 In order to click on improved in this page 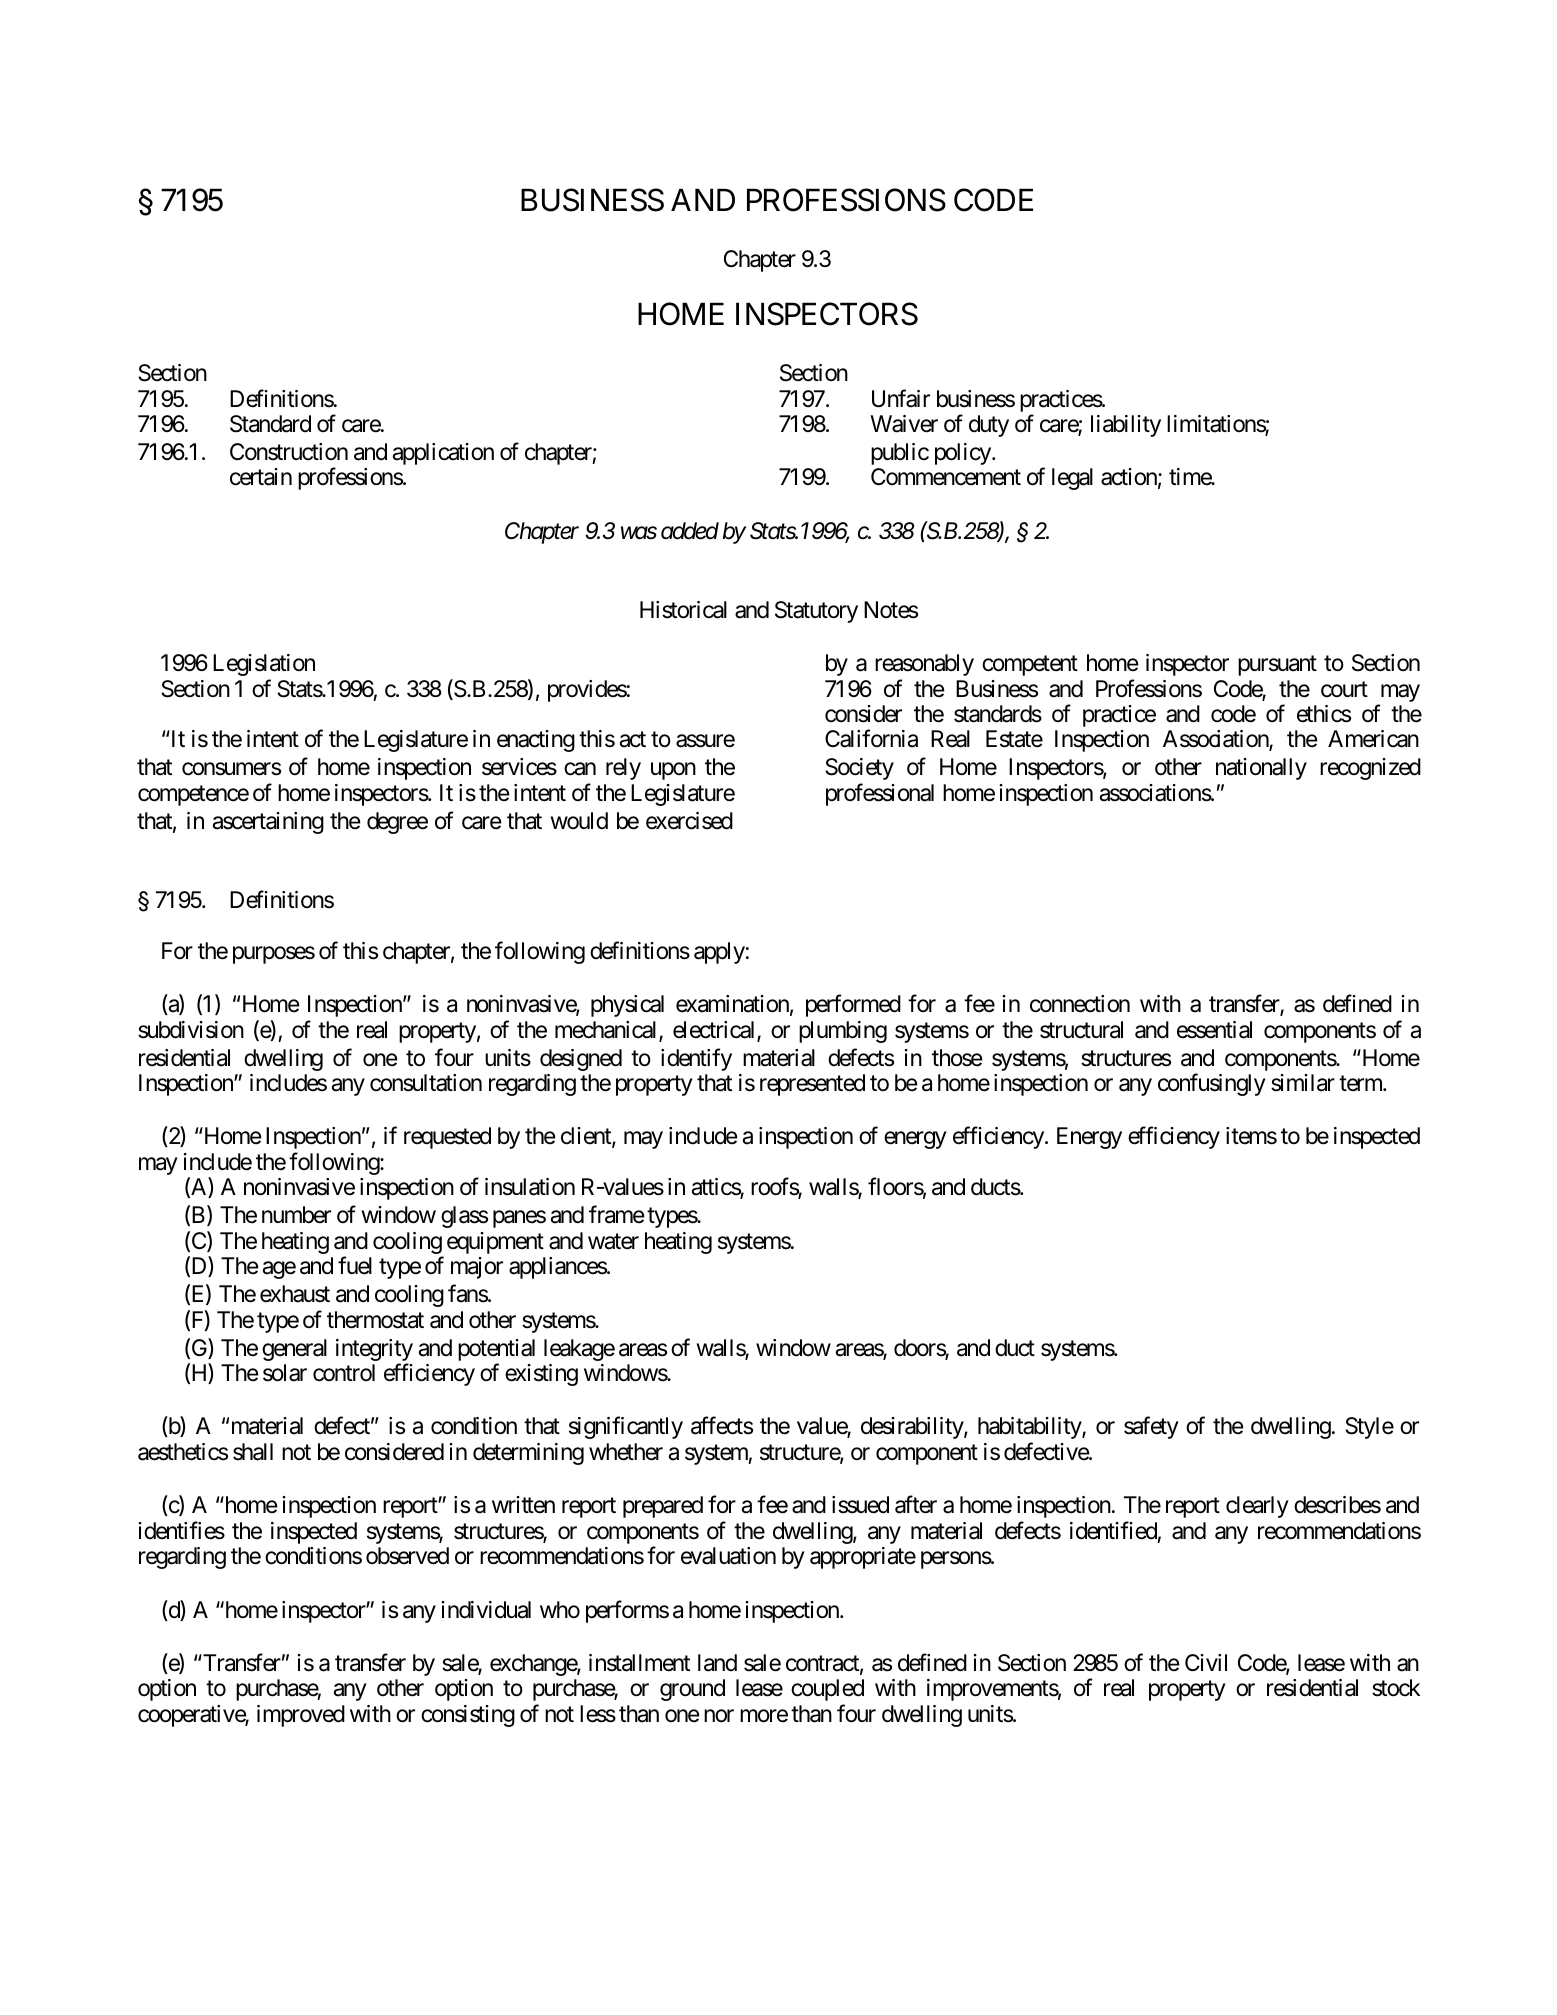, I will do `click(301, 1716)`.
